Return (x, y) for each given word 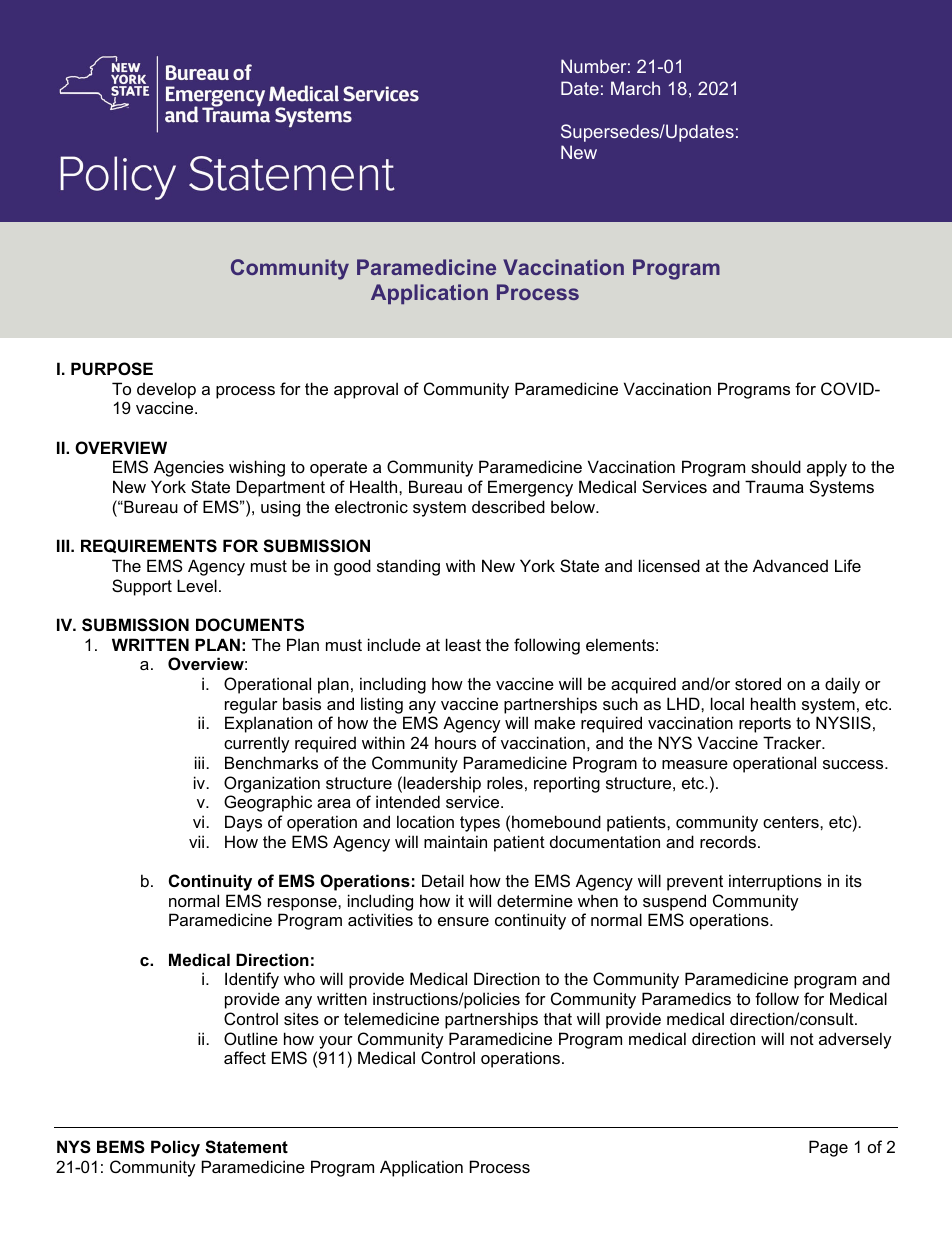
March (635, 88)
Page (828, 1148)
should (776, 466)
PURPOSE (112, 369)
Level (197, 585)
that (558, 1018)
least (463, 644)
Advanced (790, 565)
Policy (175, 1148)
